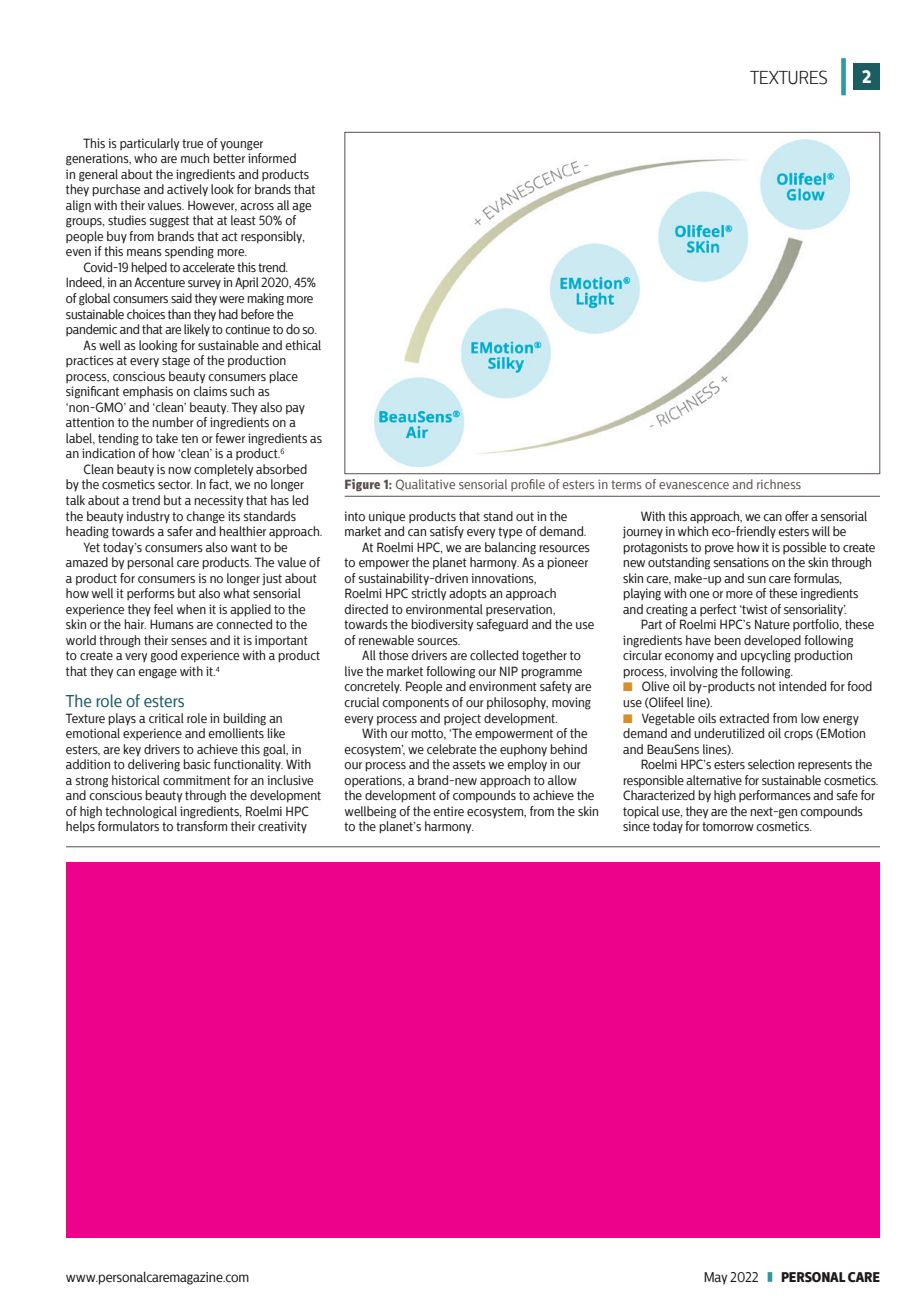  I want to click on technological, so click(141, 812).
